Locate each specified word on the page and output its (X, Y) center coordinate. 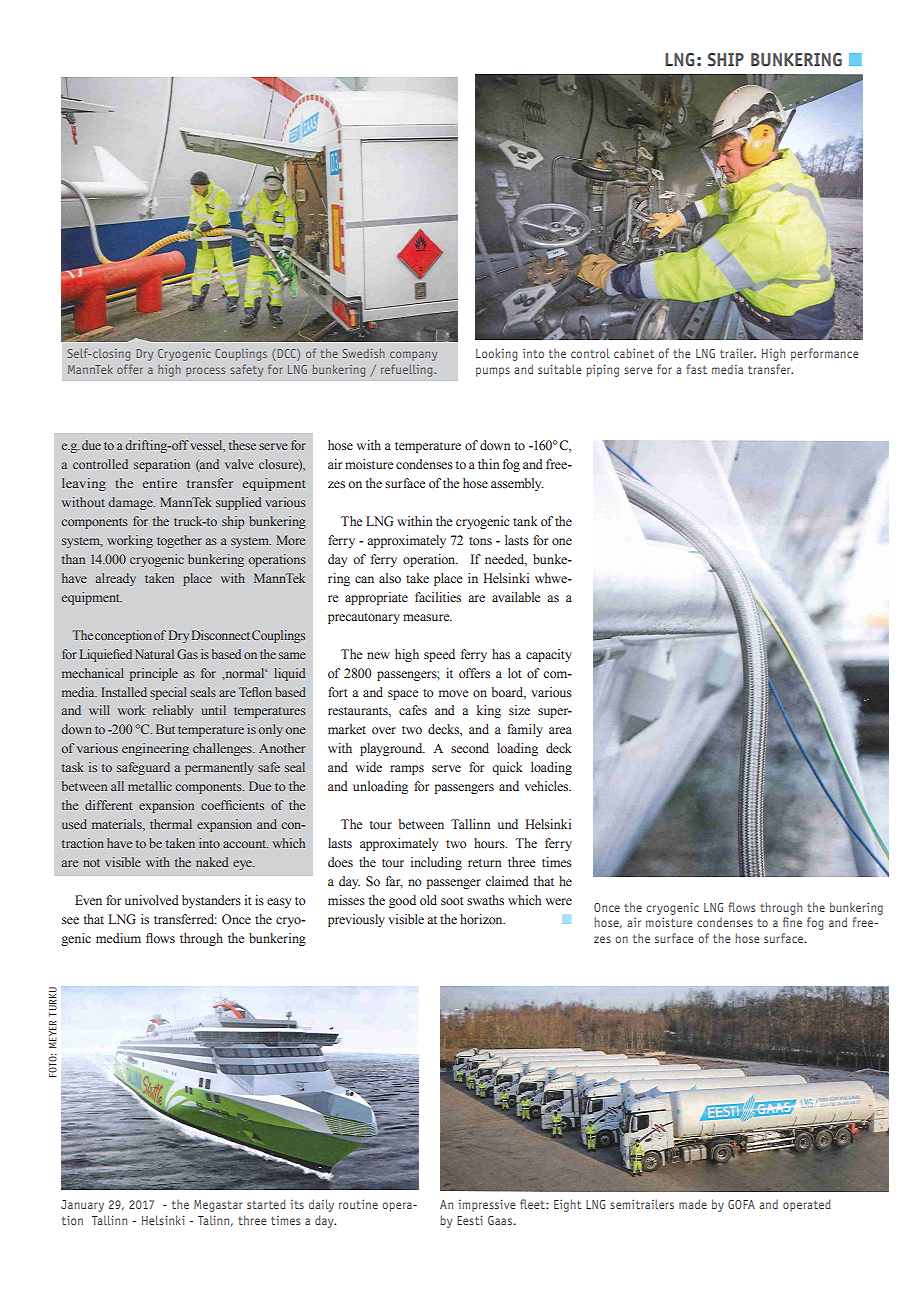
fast (696, 369)
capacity (549, 655)
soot (452, 901)
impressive (486, 1205)
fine (792, 922)
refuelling (408, 370)
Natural (154, 654)
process (205, 371)
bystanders (211, 901)
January (82, 1206)
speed (439, 655)
